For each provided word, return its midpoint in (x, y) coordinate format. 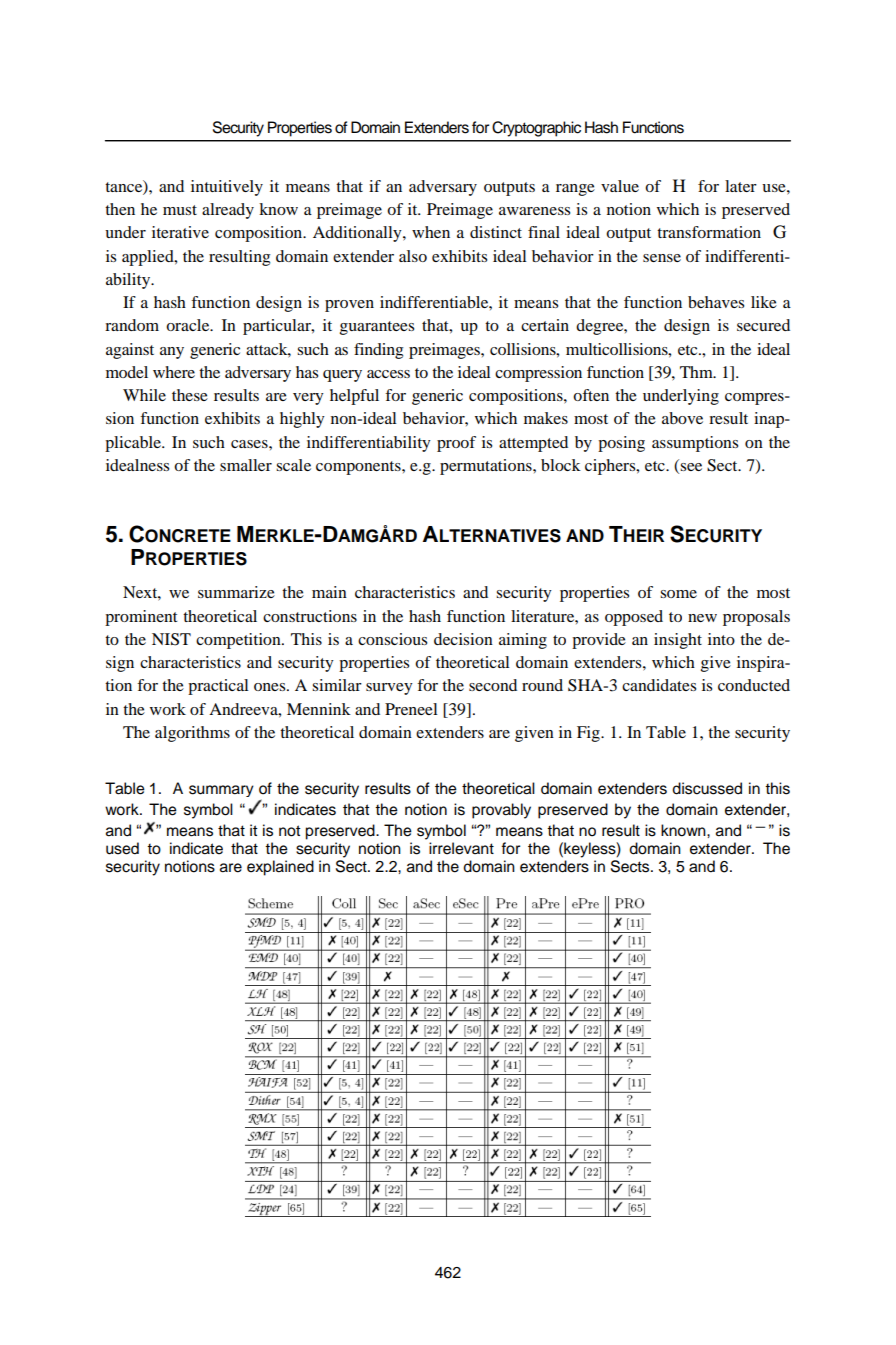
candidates (659, 685)
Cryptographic (536, 129)
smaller (246, 465)
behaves (716, 302)
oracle (189, 325)
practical (218, 687)
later (741, 186)
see (691, 467)
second (493, 685)
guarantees (377, 328)
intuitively (227, 188)
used (122, 848)
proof (456, 444)
